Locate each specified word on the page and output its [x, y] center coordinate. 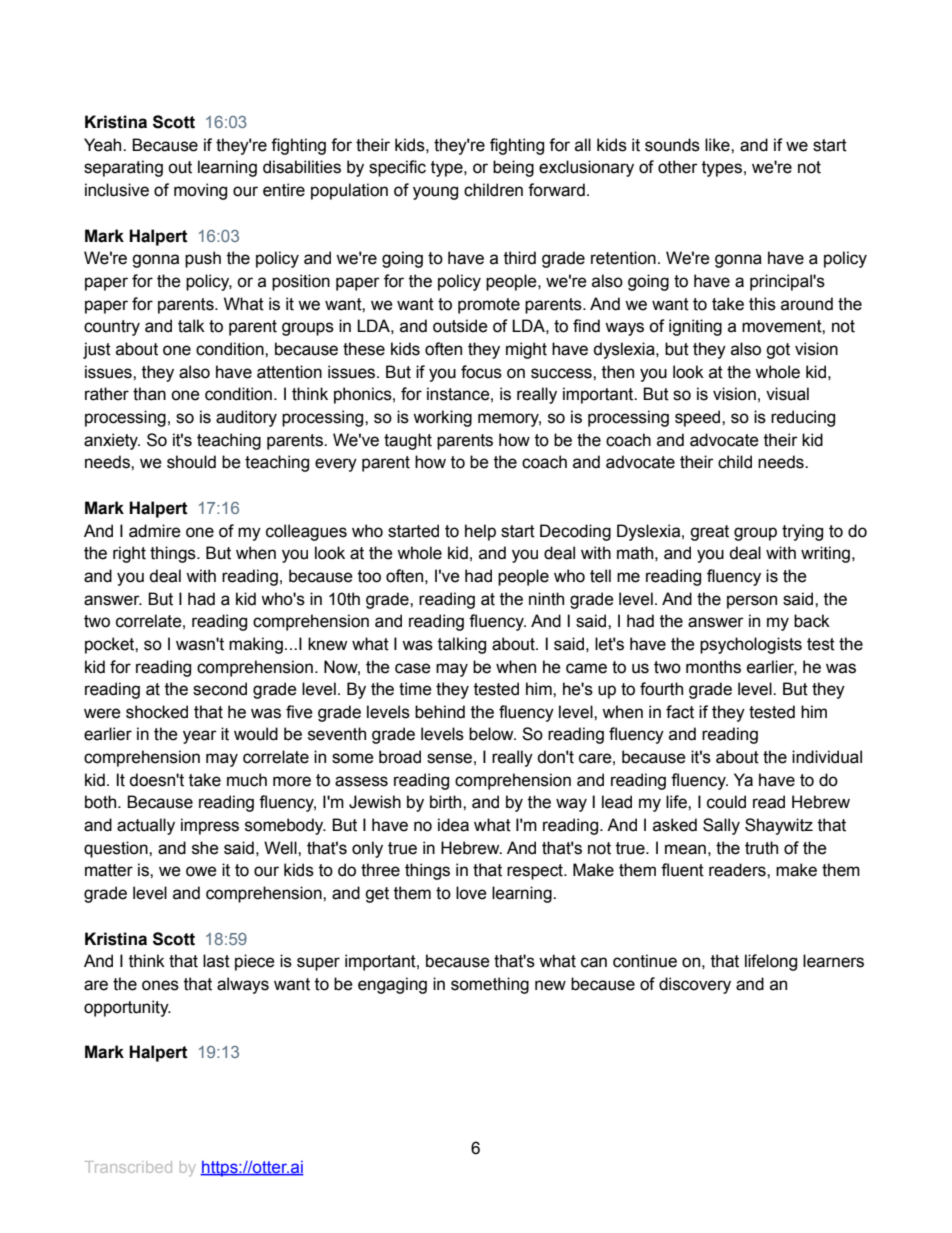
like [718, 145]
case [413, 668]
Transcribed [128, 1167]
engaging [392, 985]
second [220, 689]
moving [200, 191]
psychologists [751, 645]
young [435, 193]
